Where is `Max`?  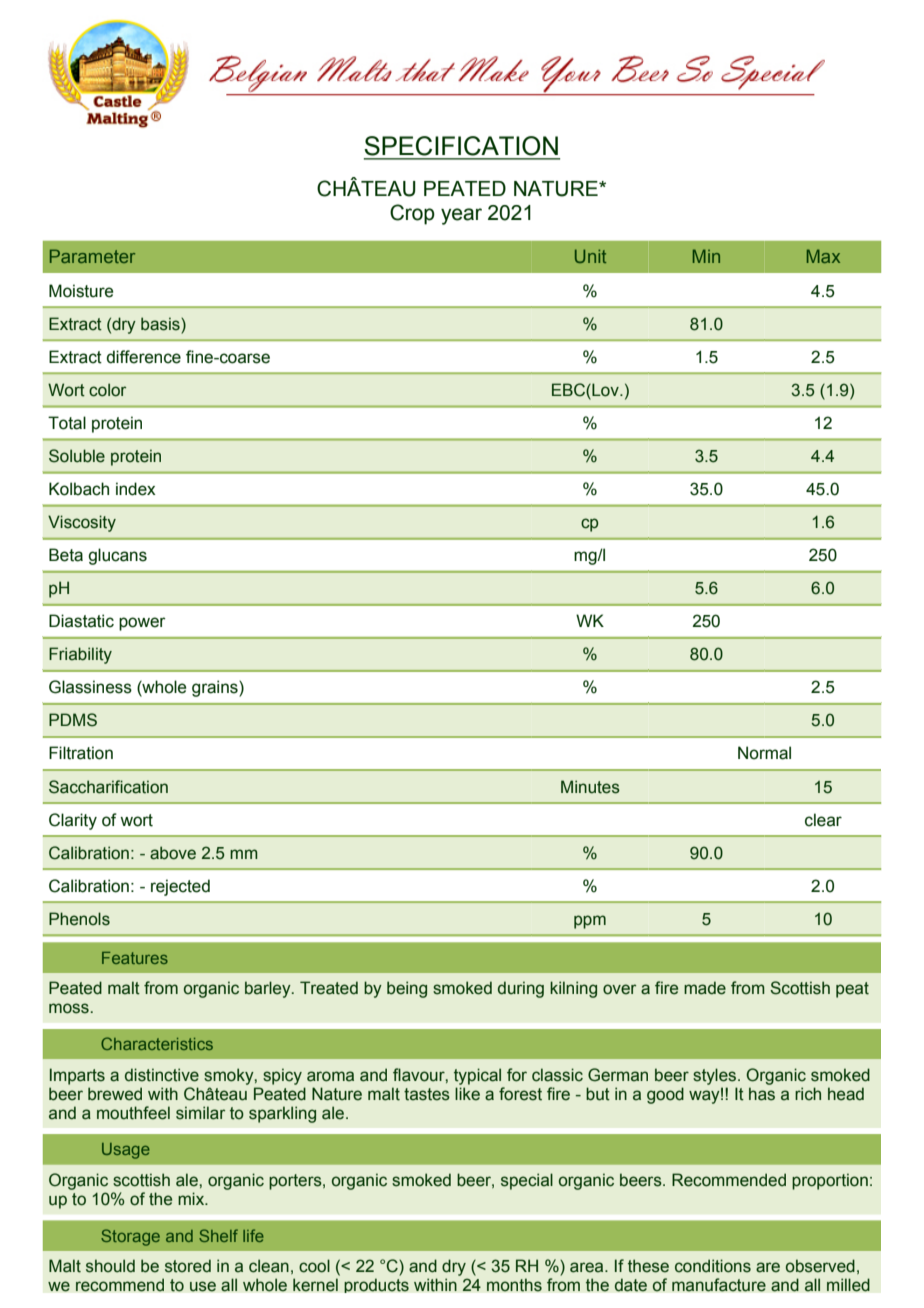 Max is located at coordinates (823, 256).
